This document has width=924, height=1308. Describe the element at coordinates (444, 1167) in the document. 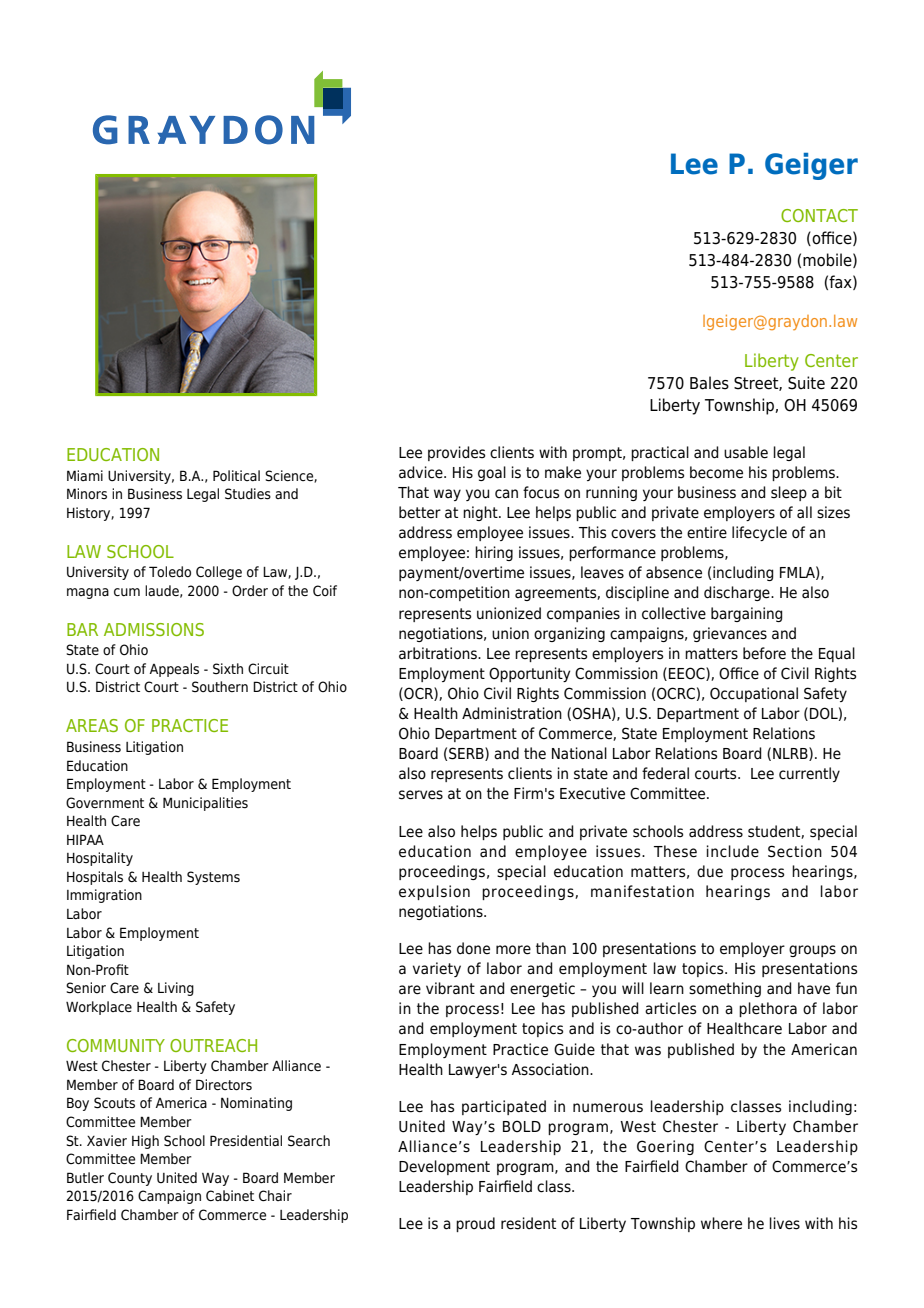

I see `Development` at that location.
